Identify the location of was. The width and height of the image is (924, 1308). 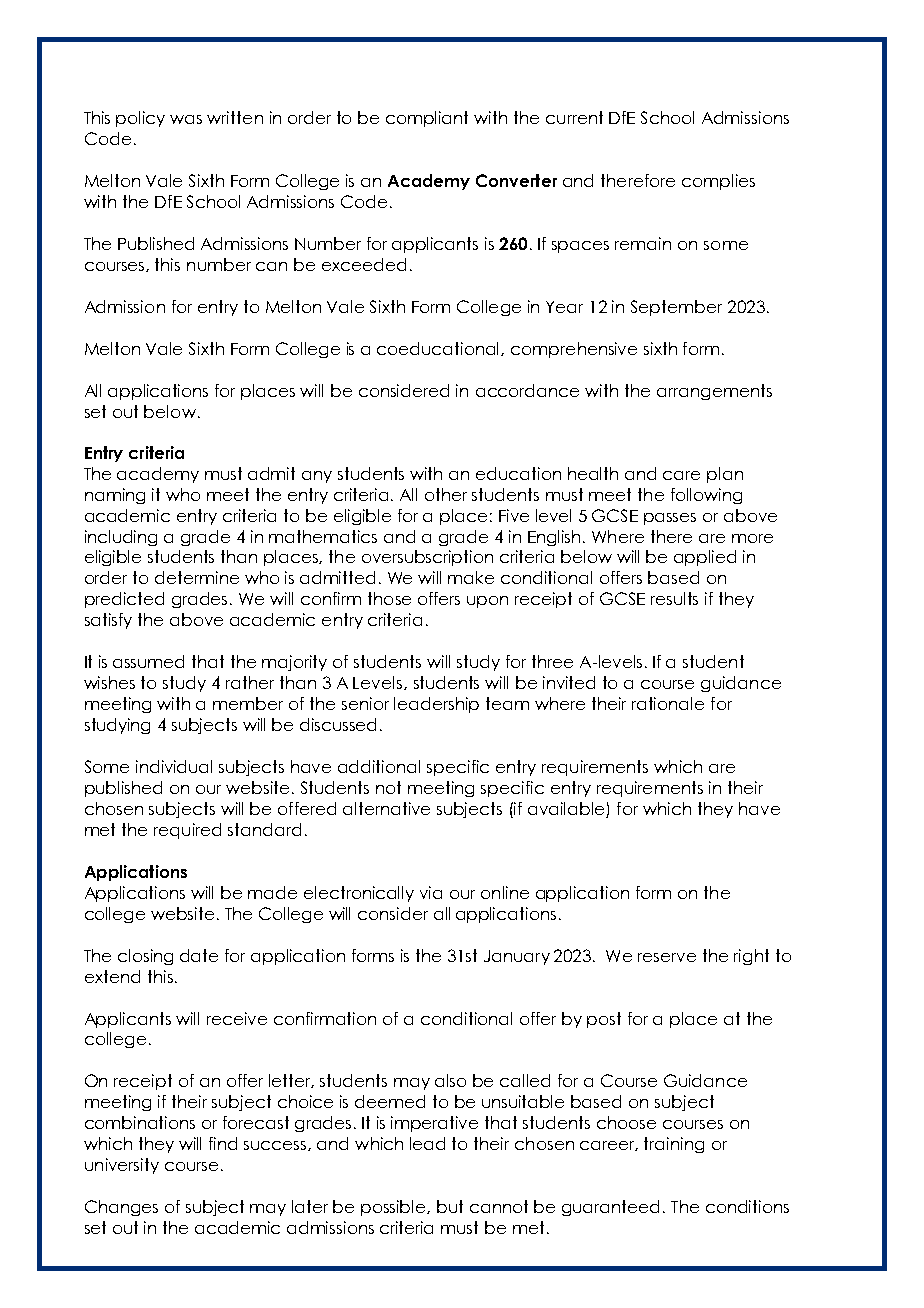
(186, 119).
